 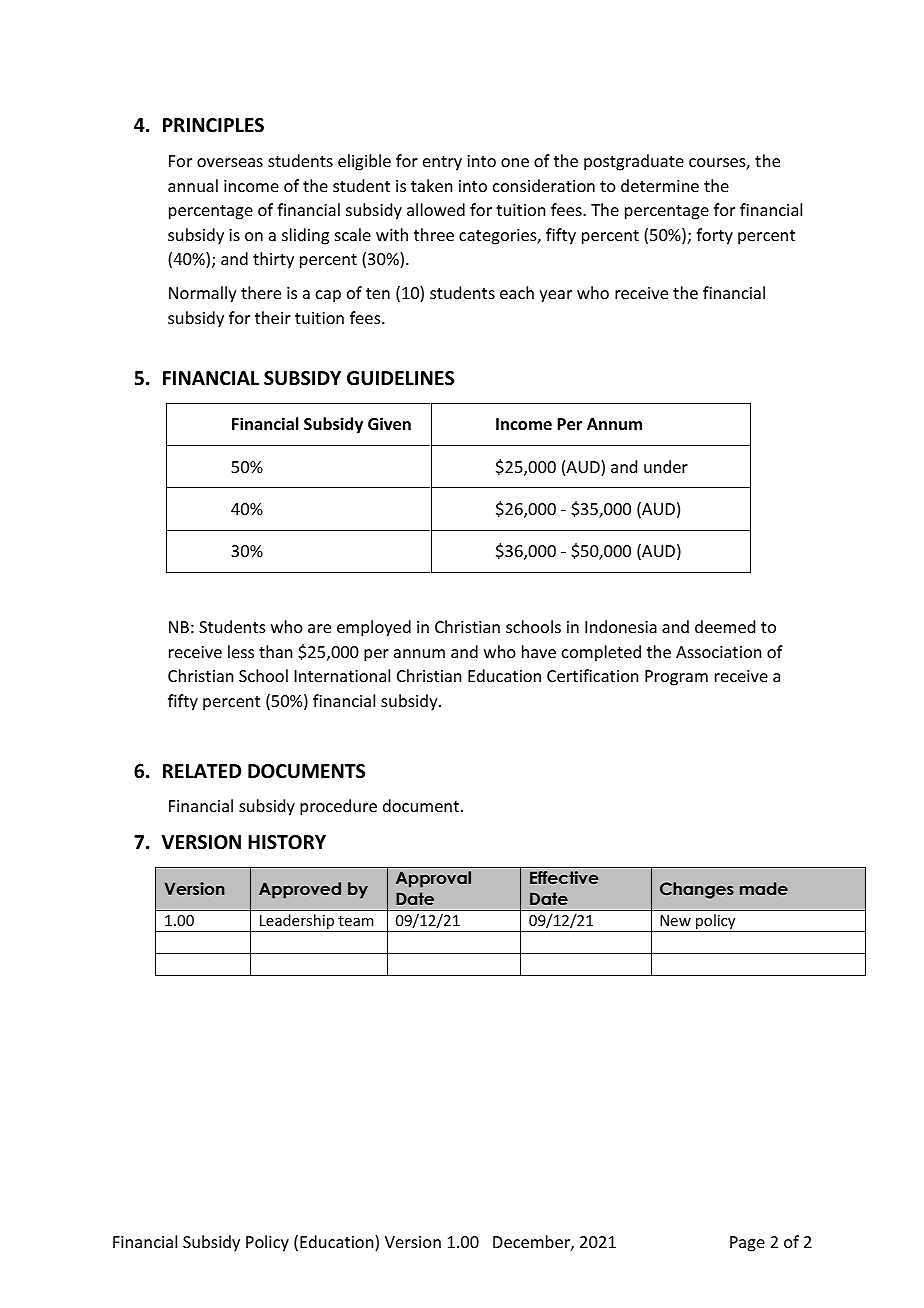 What do you see at coordinates (442, 163) in the image?
I see `entry` at bounding box center [442, 163].
